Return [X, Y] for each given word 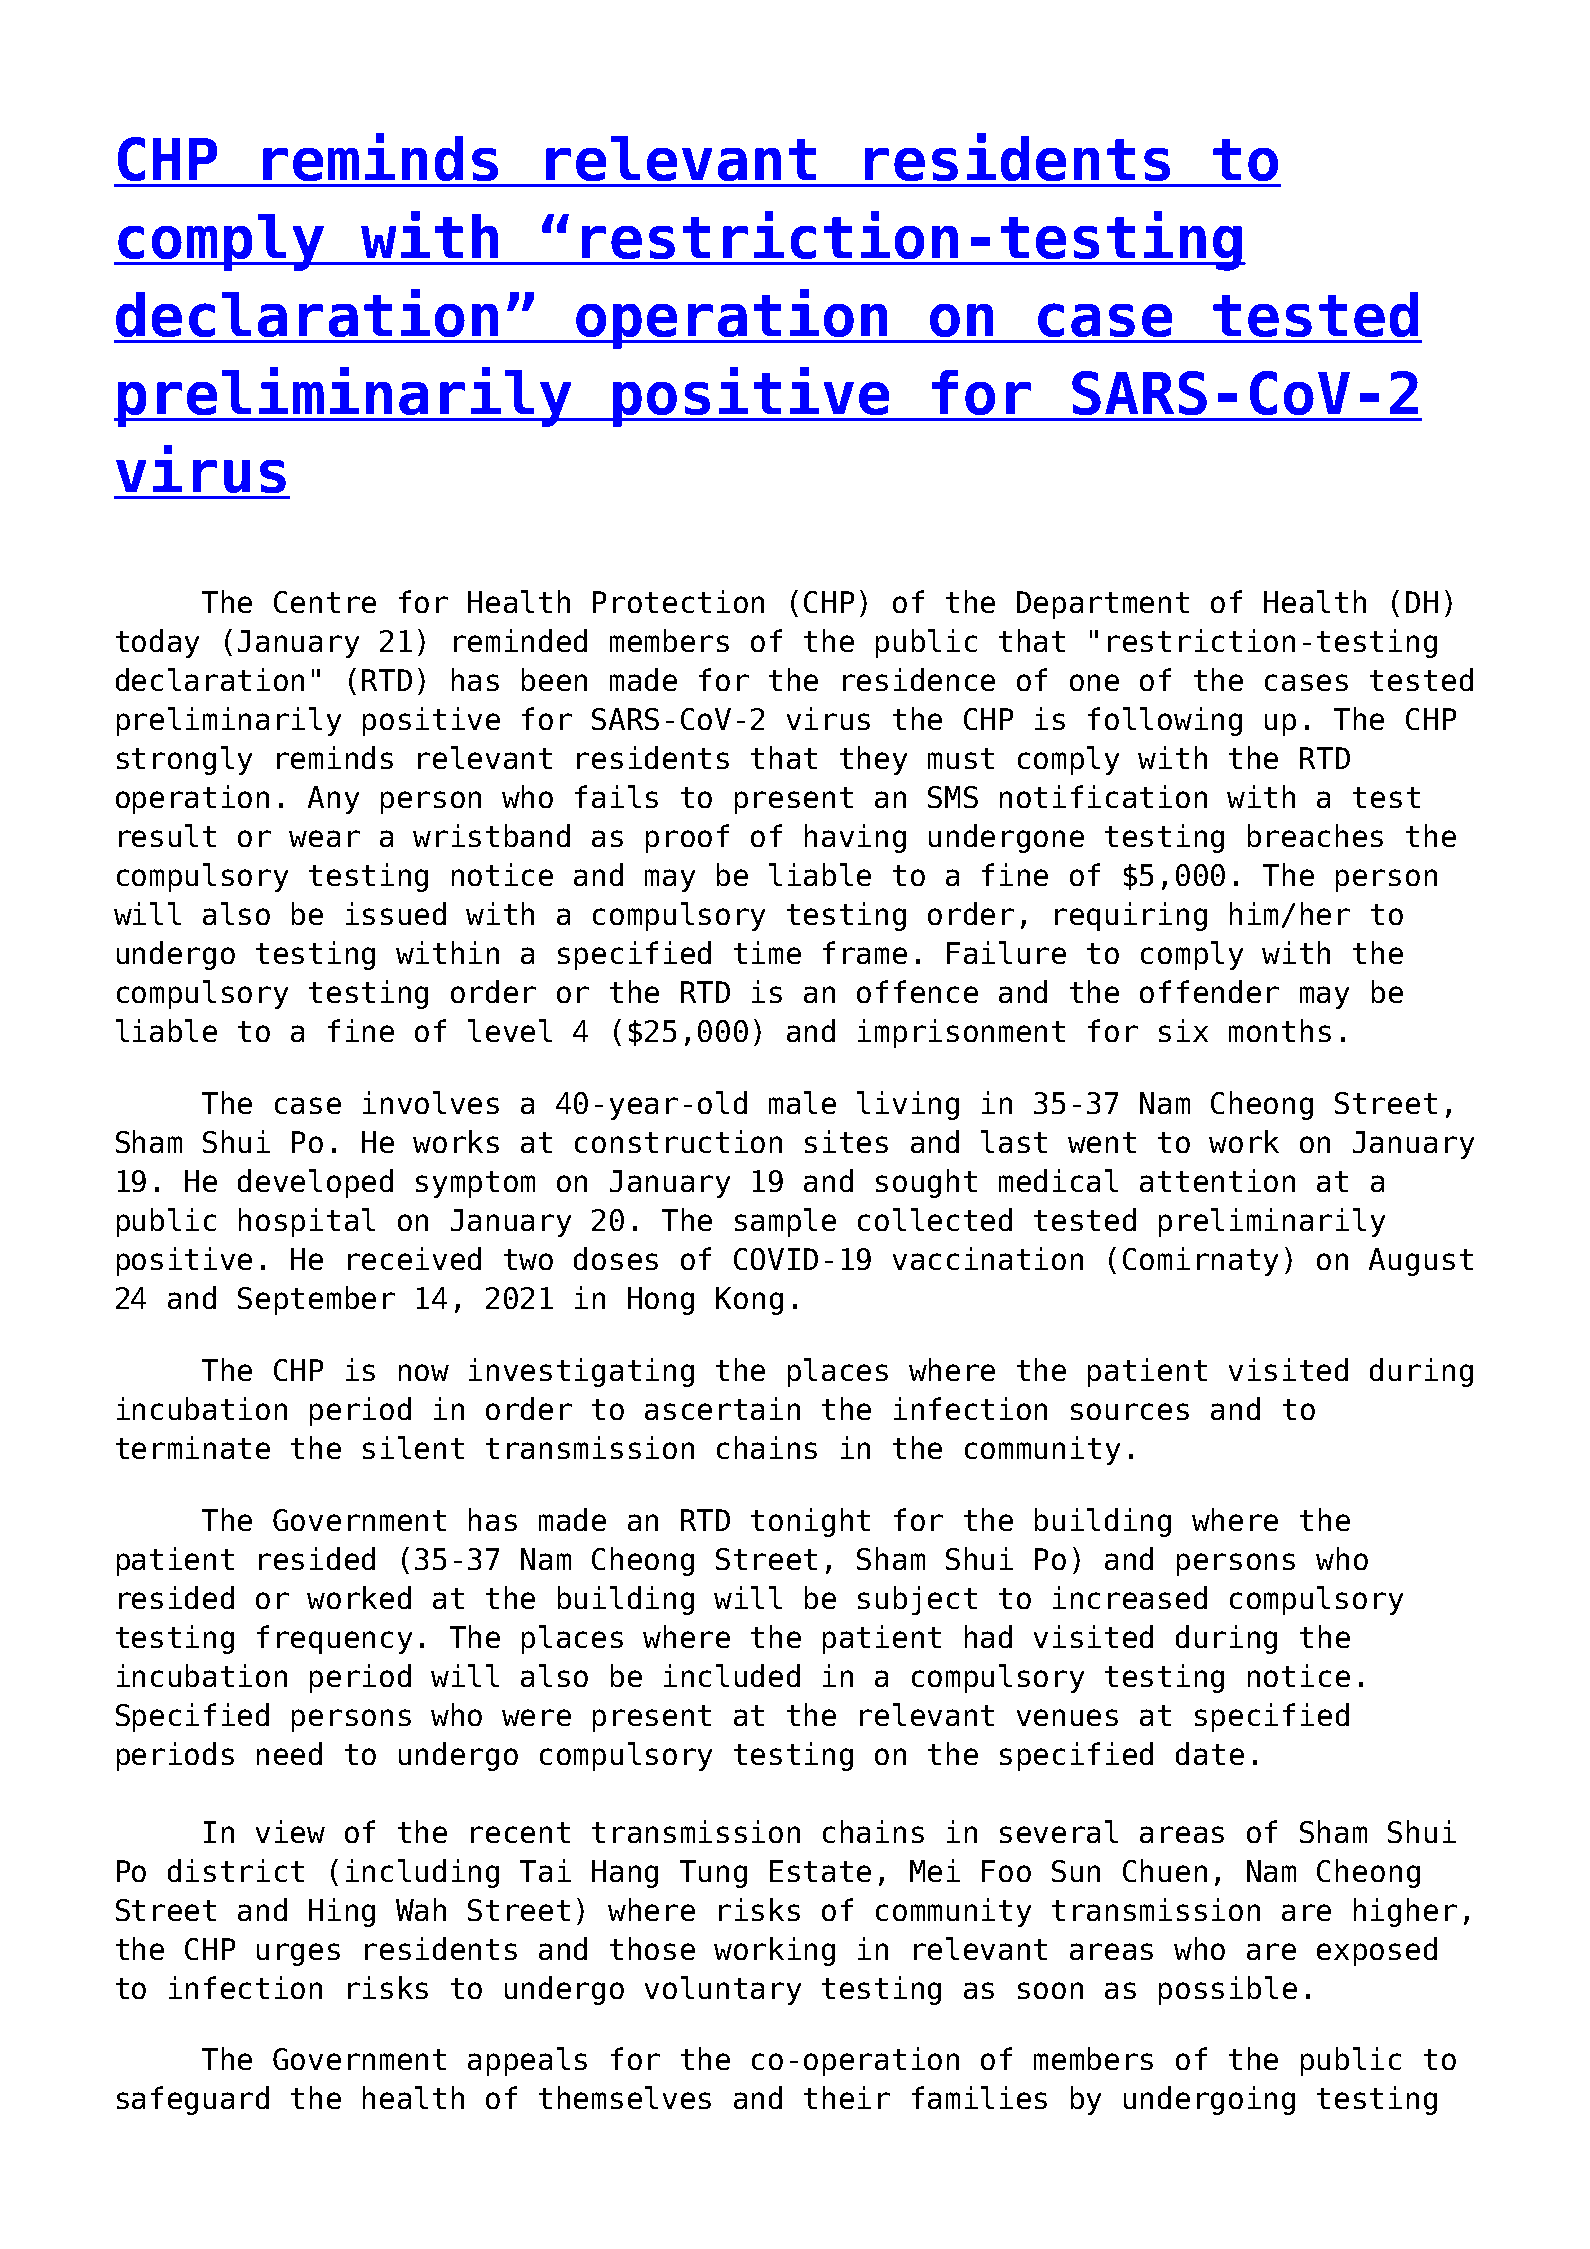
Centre [325, 602]
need [289, 1753]
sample [785, 1222]
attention [1217, 1180]
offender [1209, 991]
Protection [678, 601]
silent [413, 1447]
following [1165, 721]
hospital [307, 1222]
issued [396, 913]
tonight [810, 1522]
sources [1130, 1411]
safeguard [193, 2100]
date [1210, 1753]
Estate [820, 1871]
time [767, 952]
